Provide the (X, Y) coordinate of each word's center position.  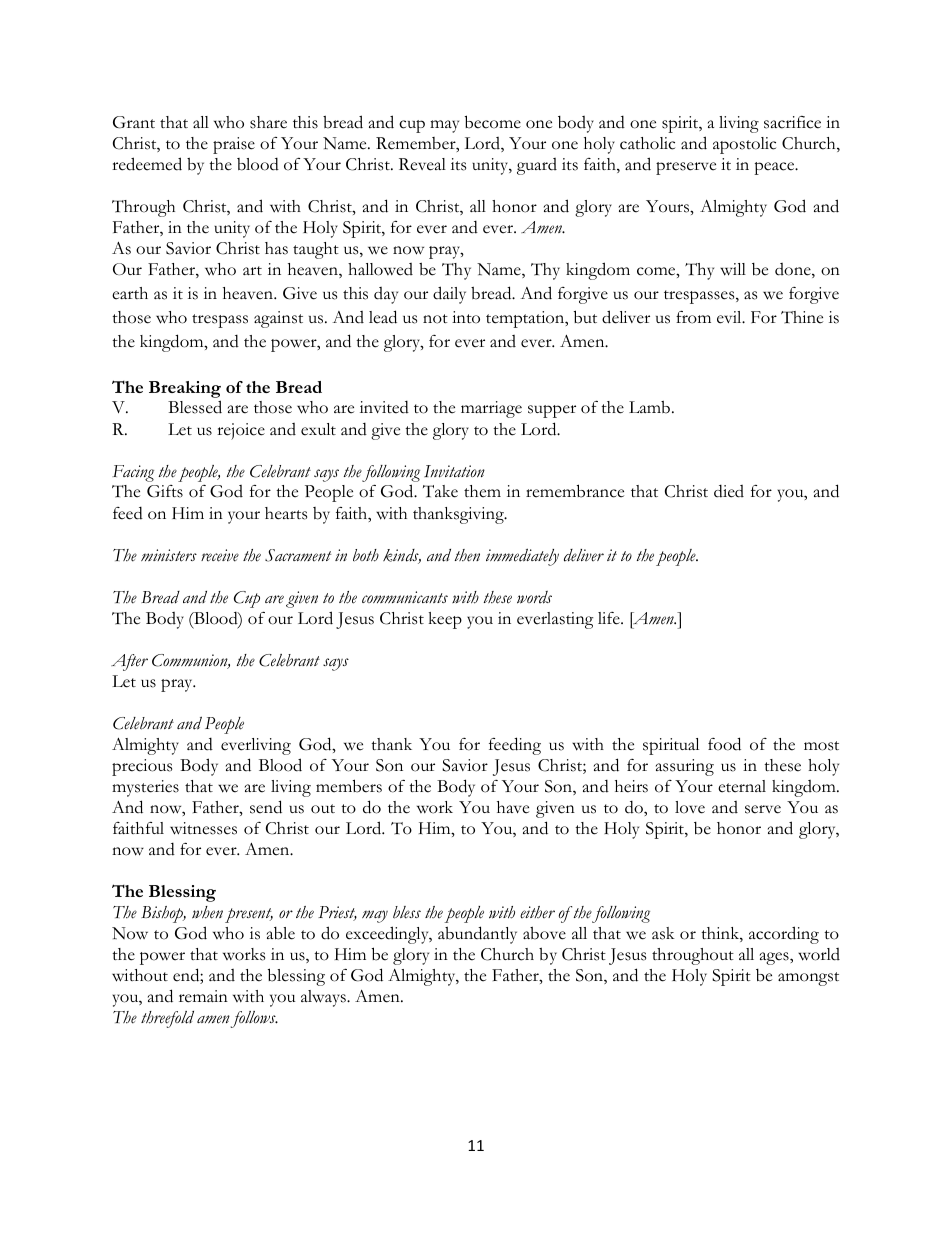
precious (142, 767)
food (724, 744)
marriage (491, 409)
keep (445, 620)
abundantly (477, 935)
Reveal (422, 164)
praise (234, 145)
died (729, 491)
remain (203, 996)
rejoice (241, 431)
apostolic (744, 145)
